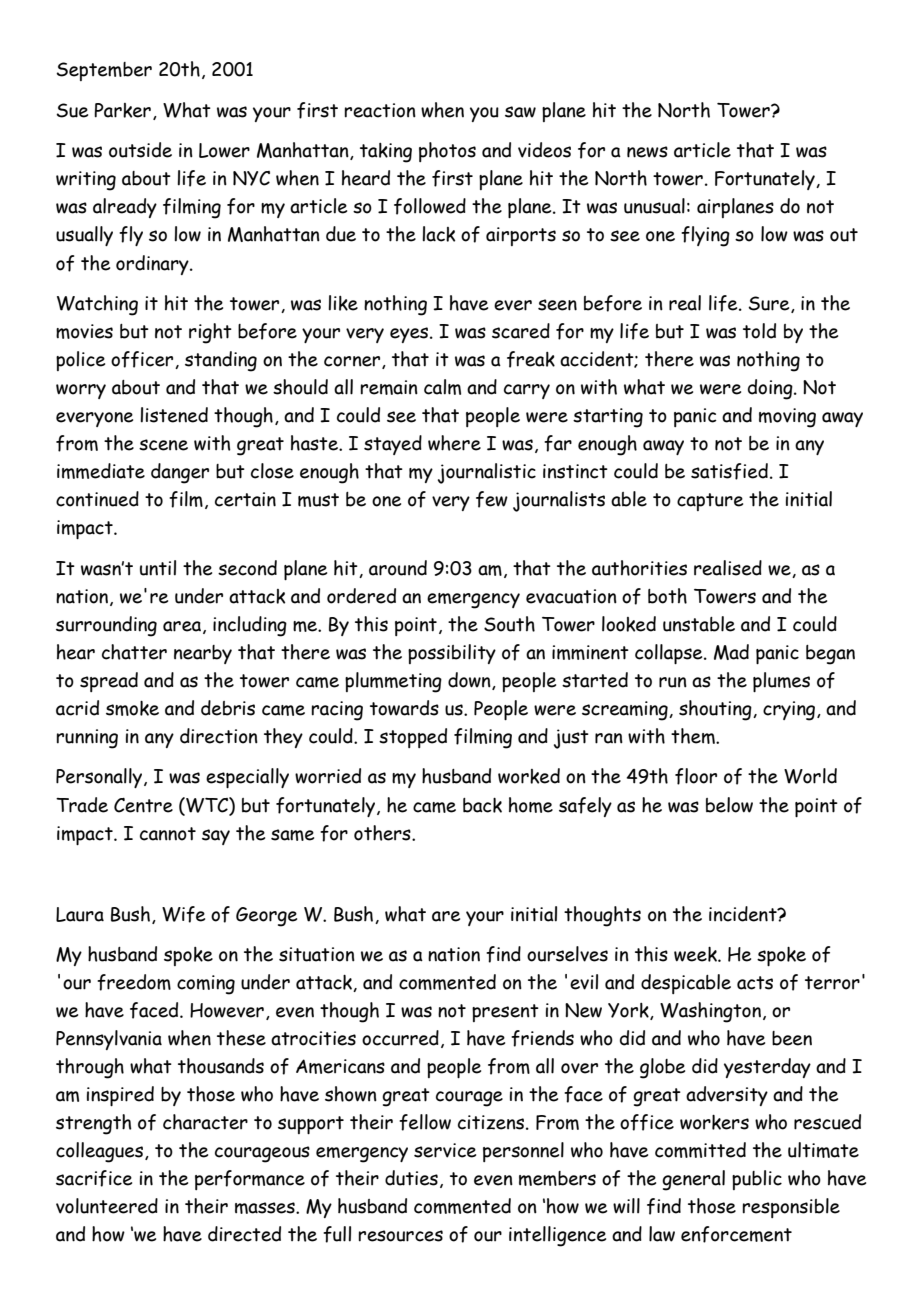  I want to click on Parker, so click(122, 110).
